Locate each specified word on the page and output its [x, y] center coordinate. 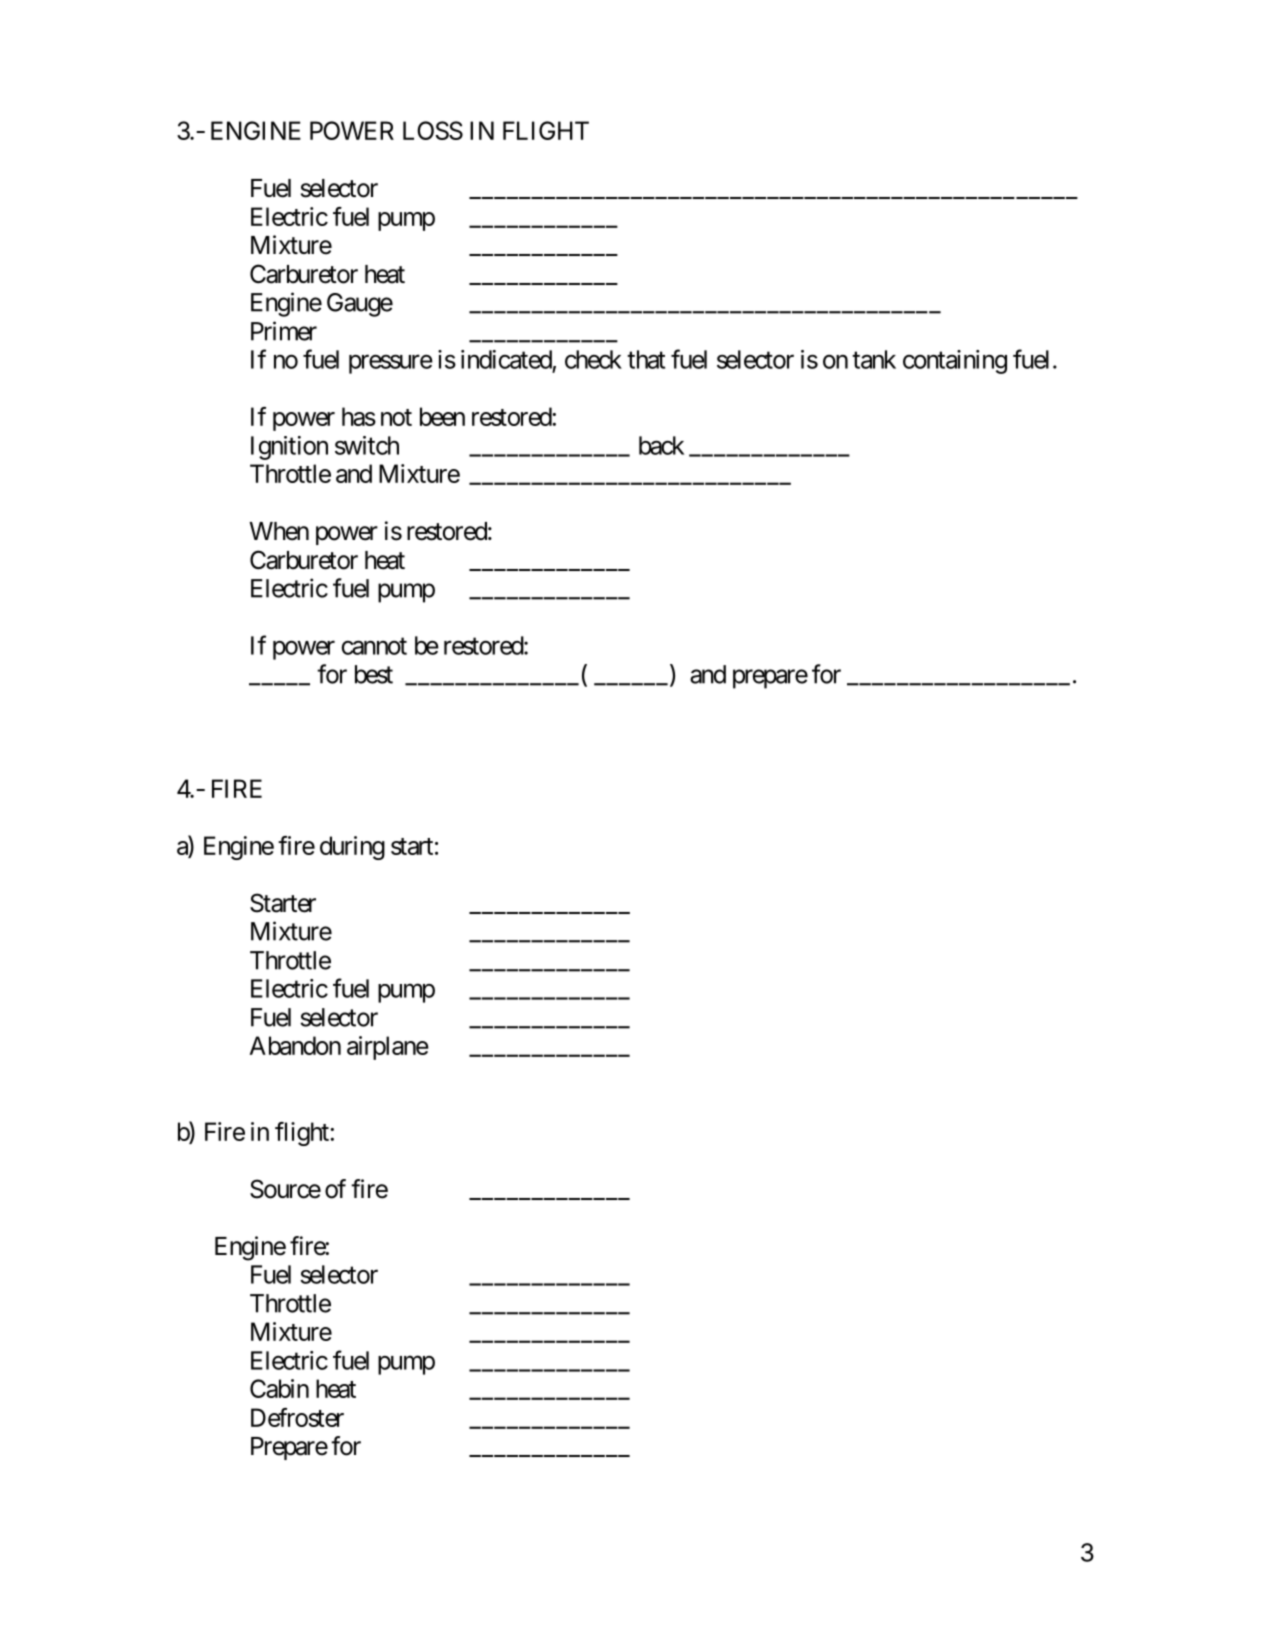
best [374, 674]
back [661, 445]
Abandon [295, 1045]
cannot [374, 646]
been [442, 416]
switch [367, 445]
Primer [284, 331]
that [646, 359]
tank [874, 359]
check [593, 359]
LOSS [433, 130]
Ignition [289, 448]
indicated [506, 359]
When [279, 531]
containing [955, 362]
